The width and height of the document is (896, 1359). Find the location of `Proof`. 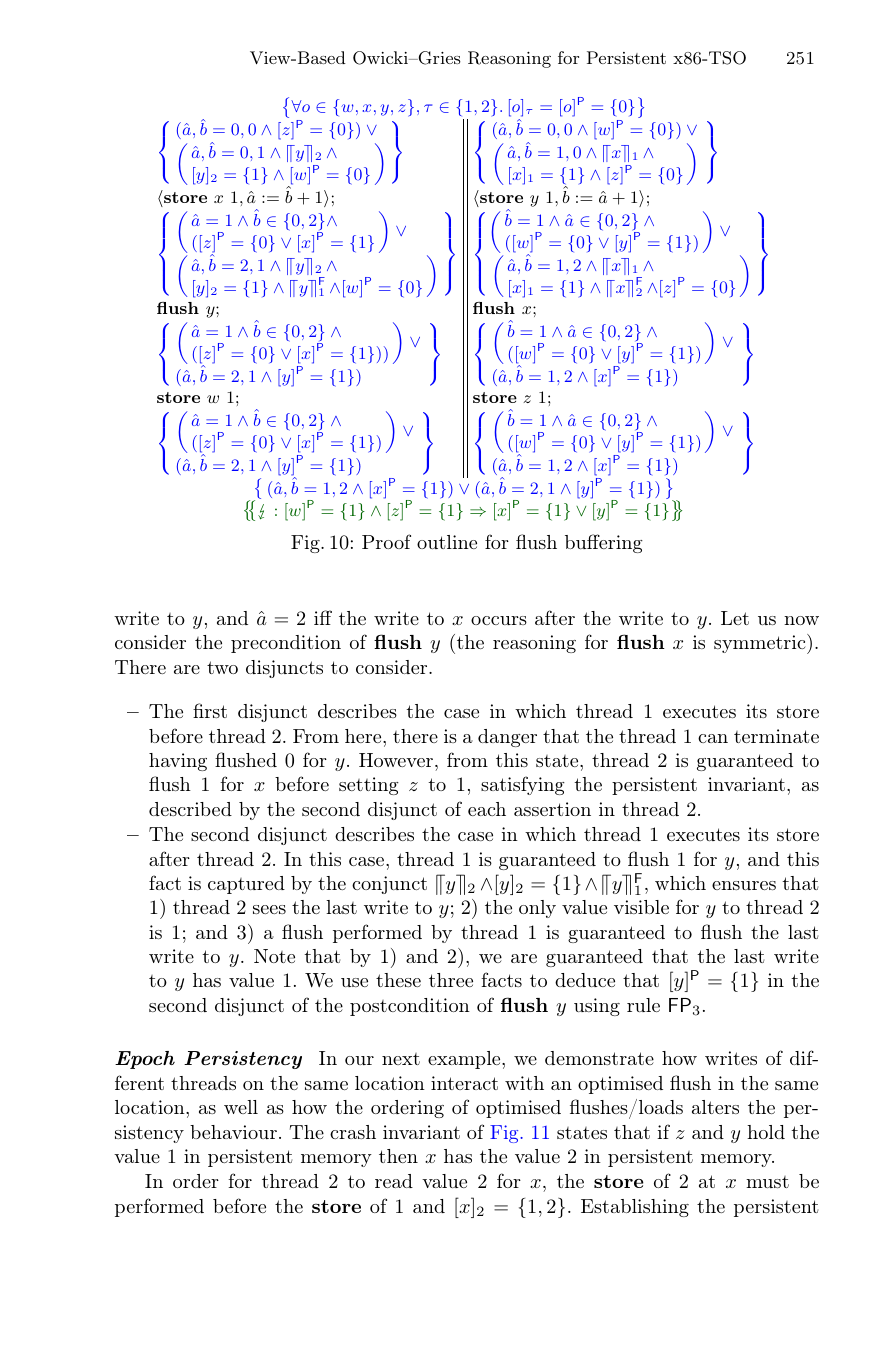

Proof is located at coordinates (386, 541).
